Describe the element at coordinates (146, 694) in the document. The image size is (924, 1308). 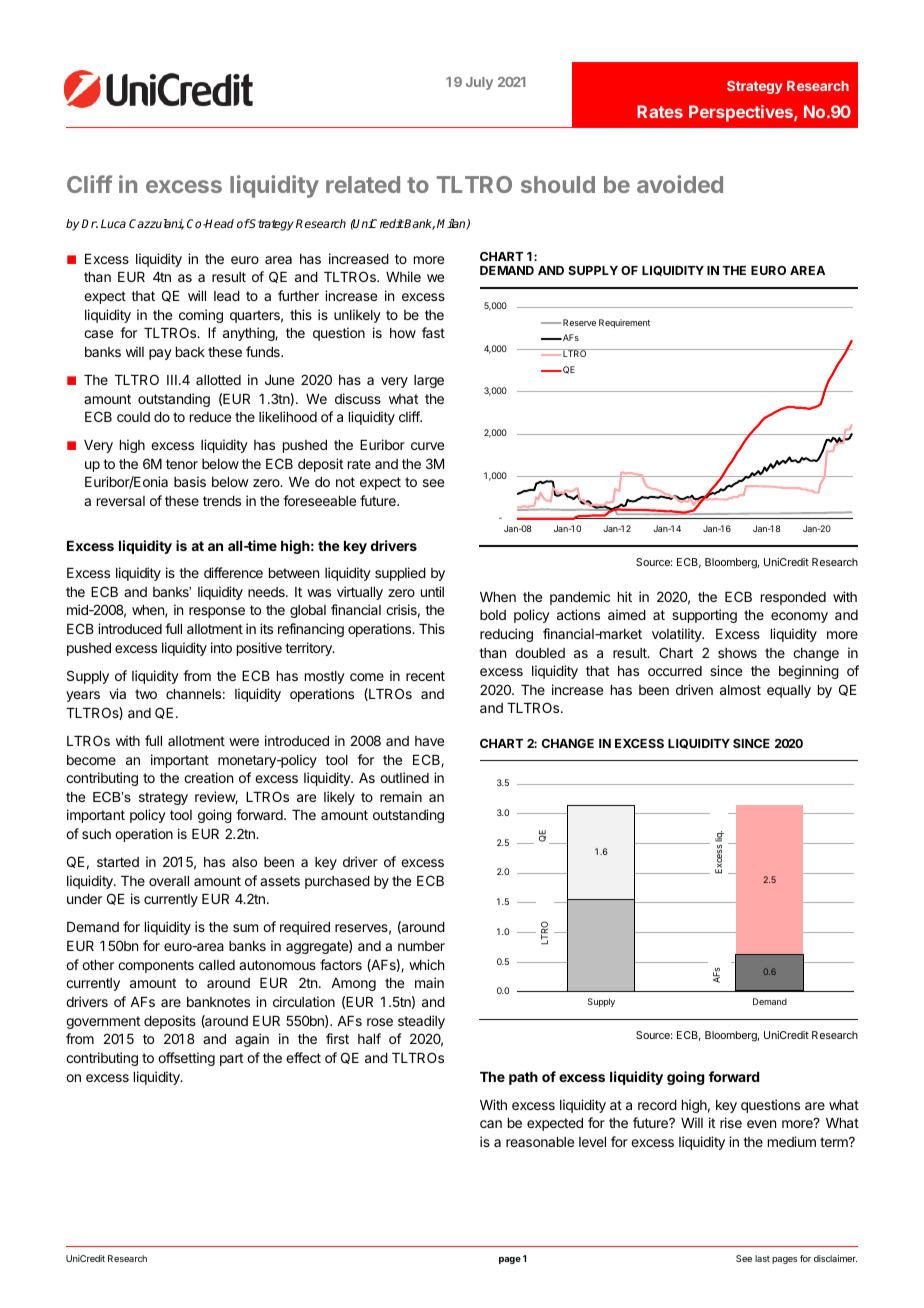
I see `two` at that location.
